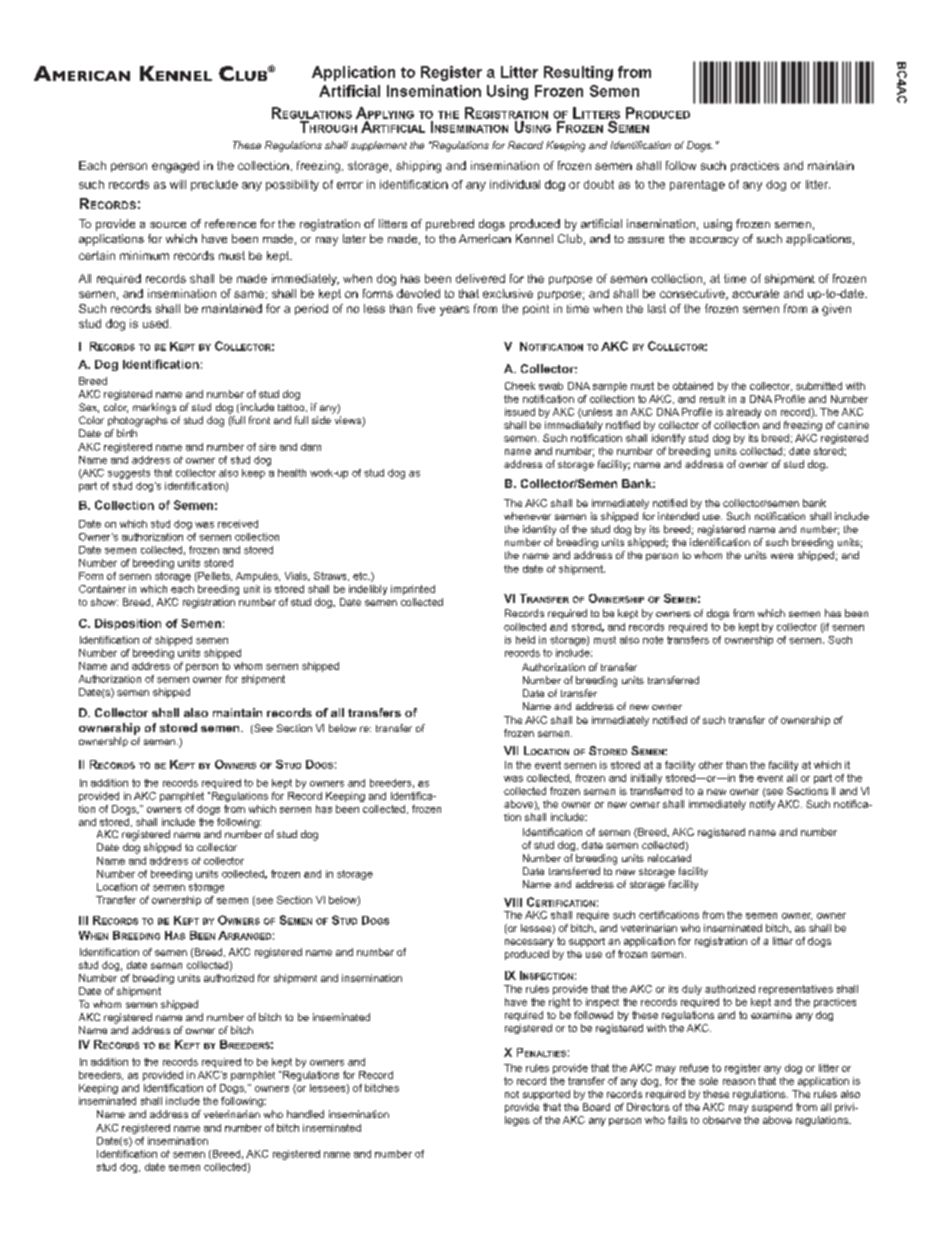 The width and height of the screenshot is (952, 1233). I want to click on engaged, so click(175, 167).
